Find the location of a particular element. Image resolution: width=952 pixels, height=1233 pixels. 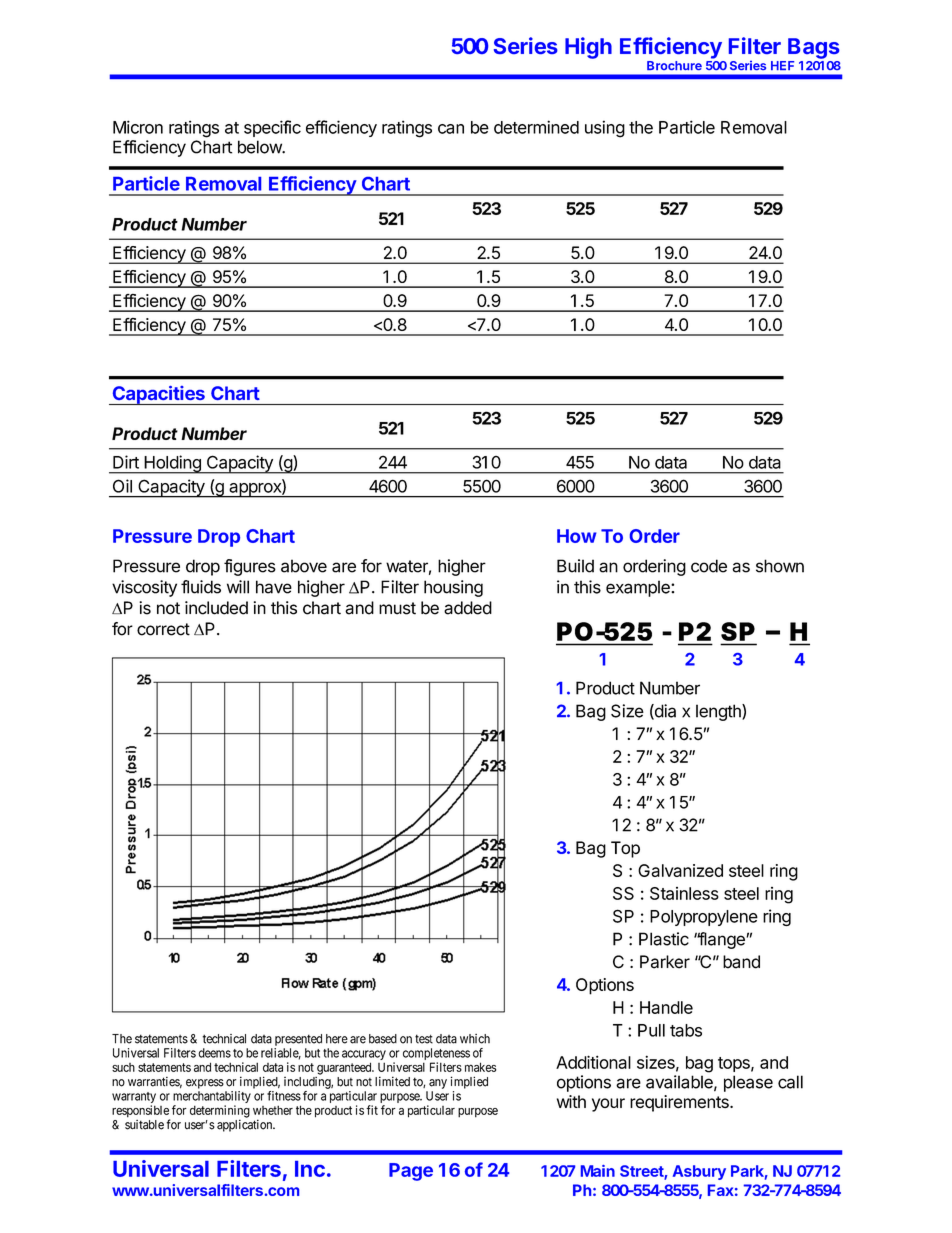

Page is located at coordinates (411, 1172).
